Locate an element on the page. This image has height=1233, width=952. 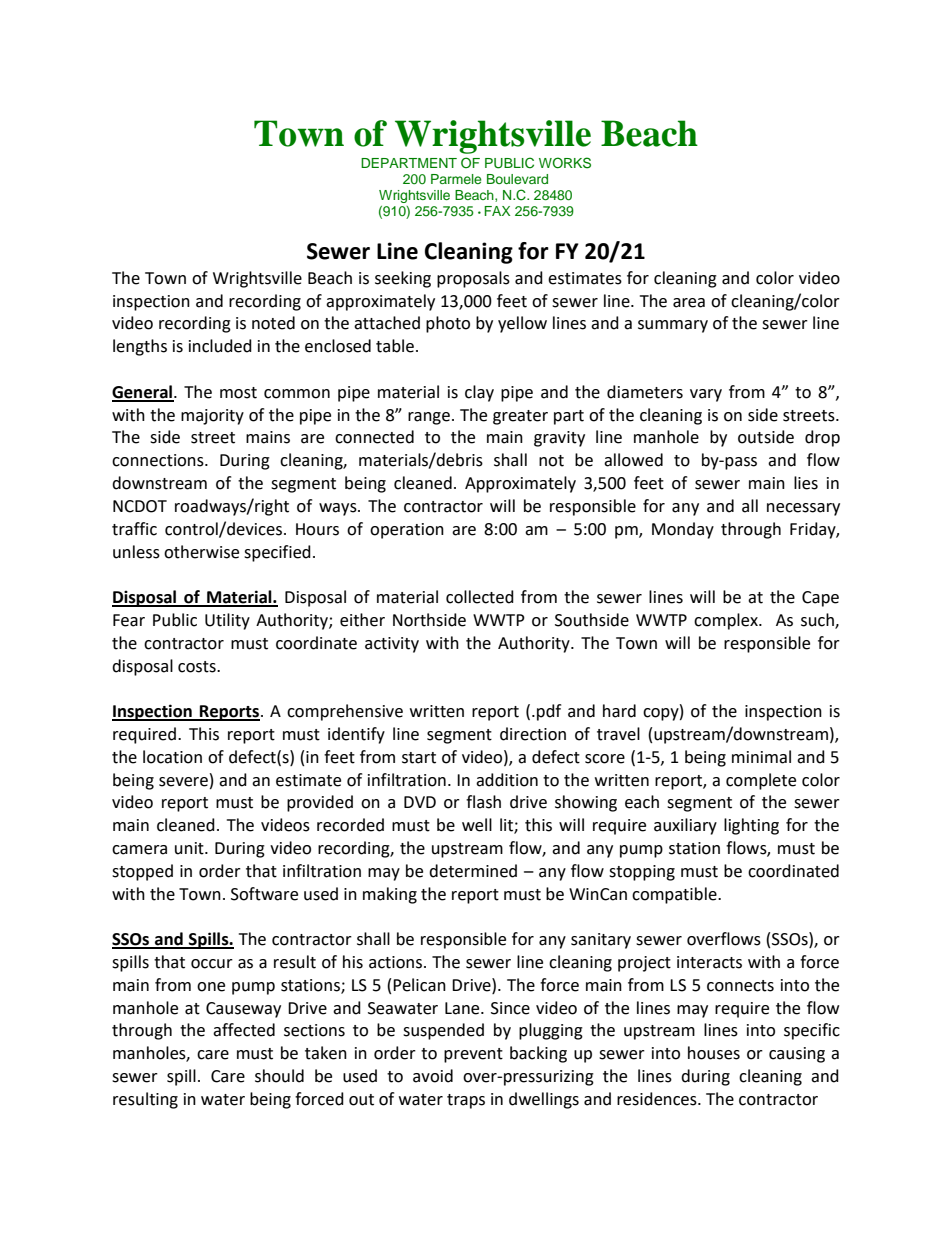
prevent is located at coordinates (473, 1055).
